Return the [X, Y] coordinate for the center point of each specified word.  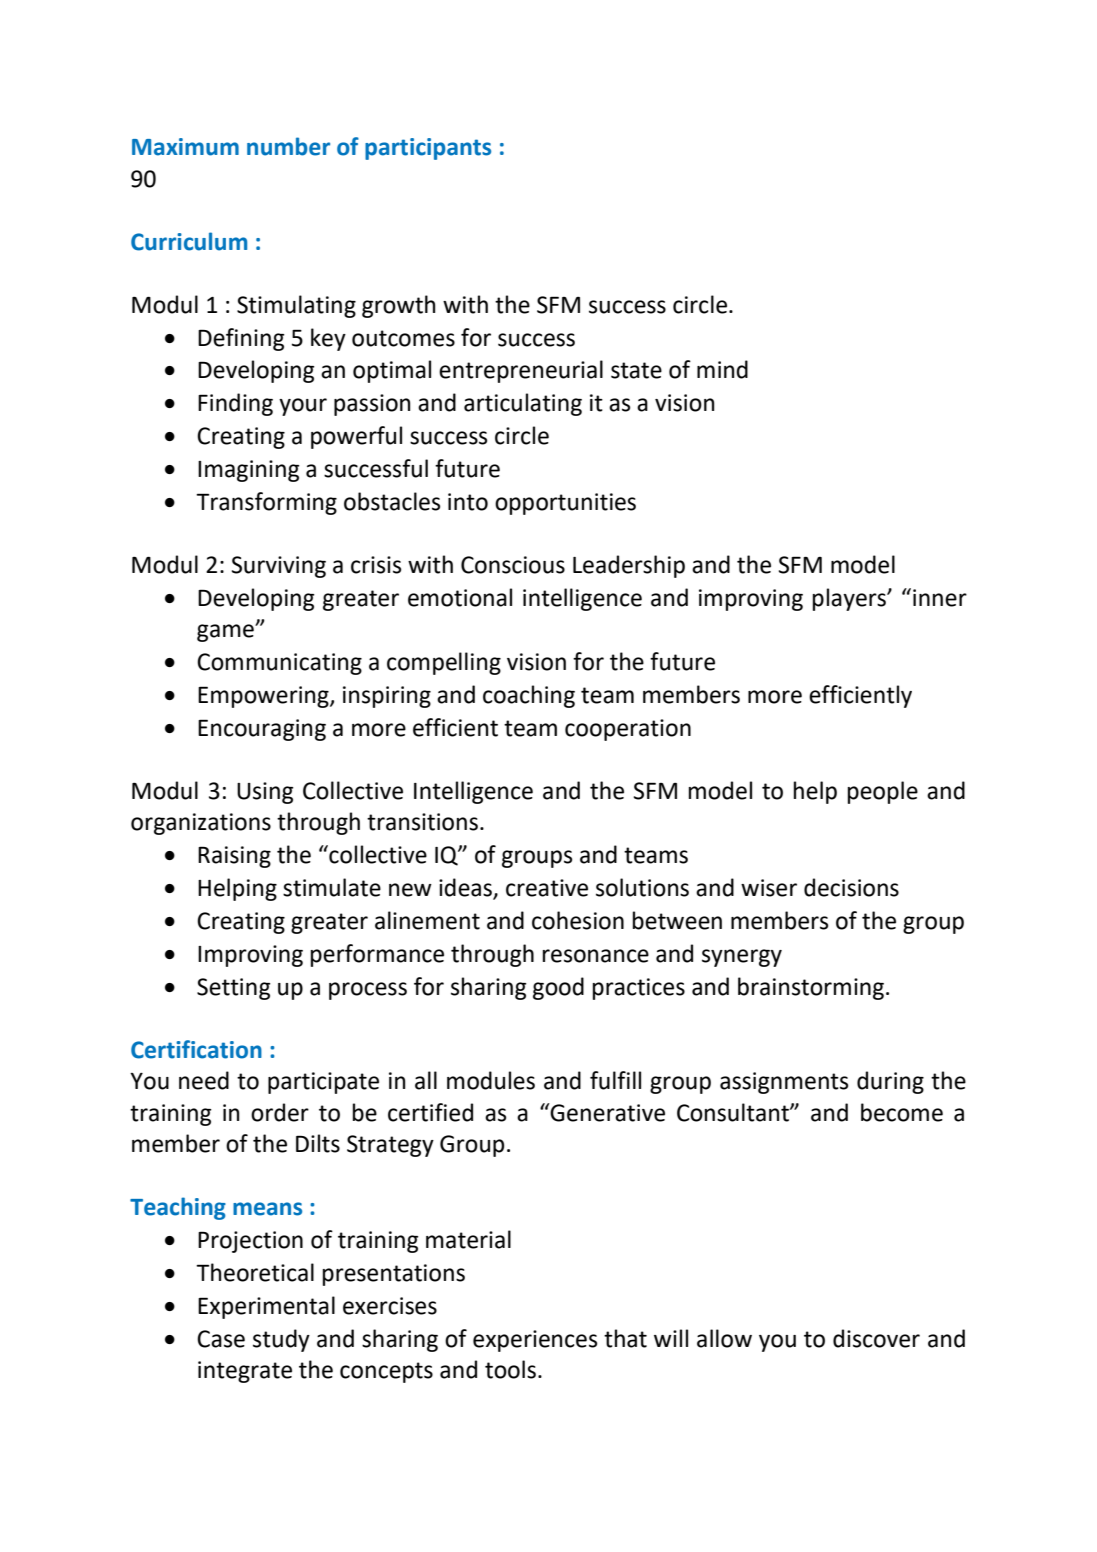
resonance [596, 956]
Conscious [513, 565]
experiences [535, 1341]
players [850, 599]
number [288, 146]
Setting [233, 989]
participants [428, 149]
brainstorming [811, 988]
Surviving [279, 567]
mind [722, 369]
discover [876, 1338]
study [281, 1340]
